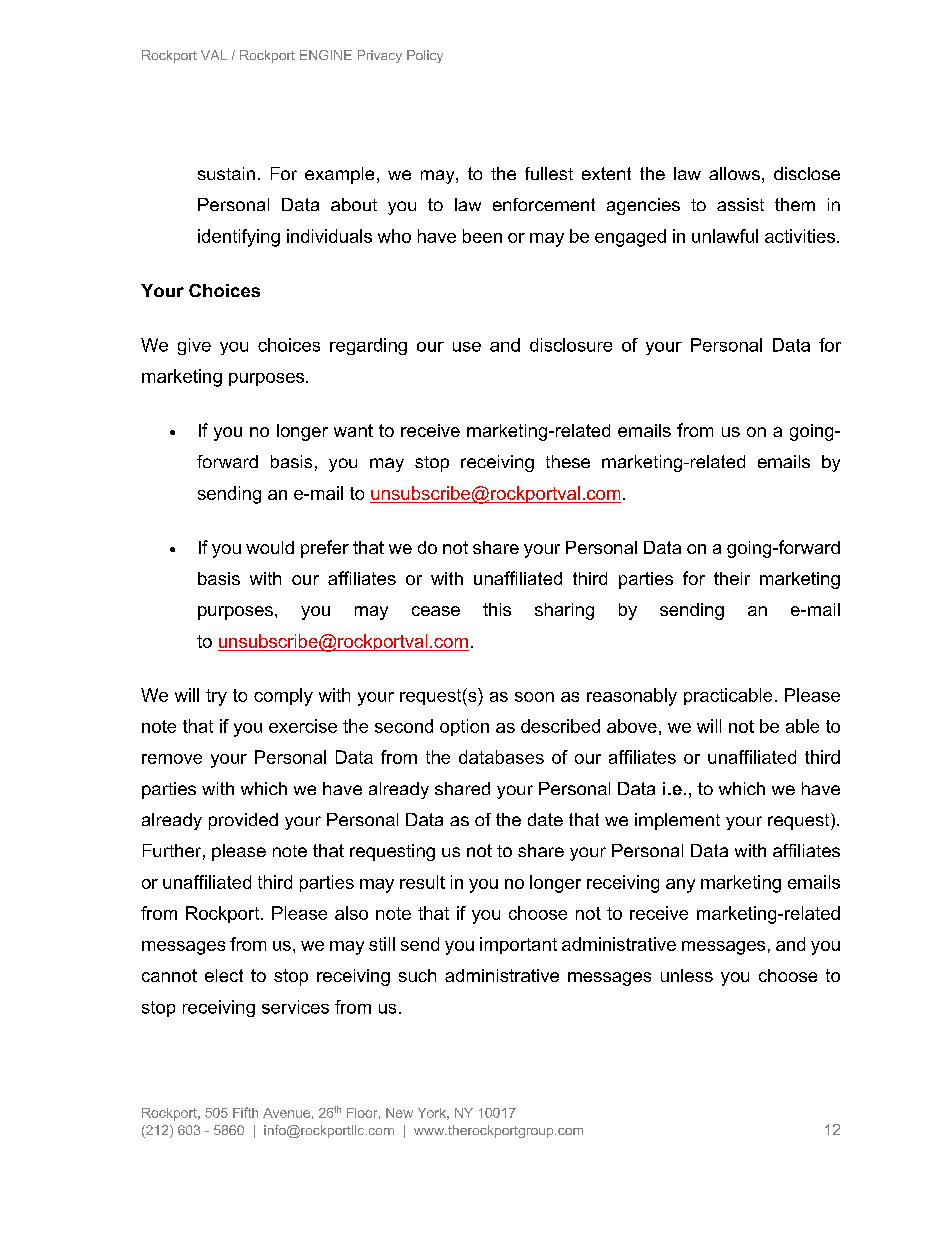 This screenshot has width=952, height=1233. What do you see at coordinates (632, 697) in the screenshot?
I see `reasonably` at bounding box center [632, 697].
